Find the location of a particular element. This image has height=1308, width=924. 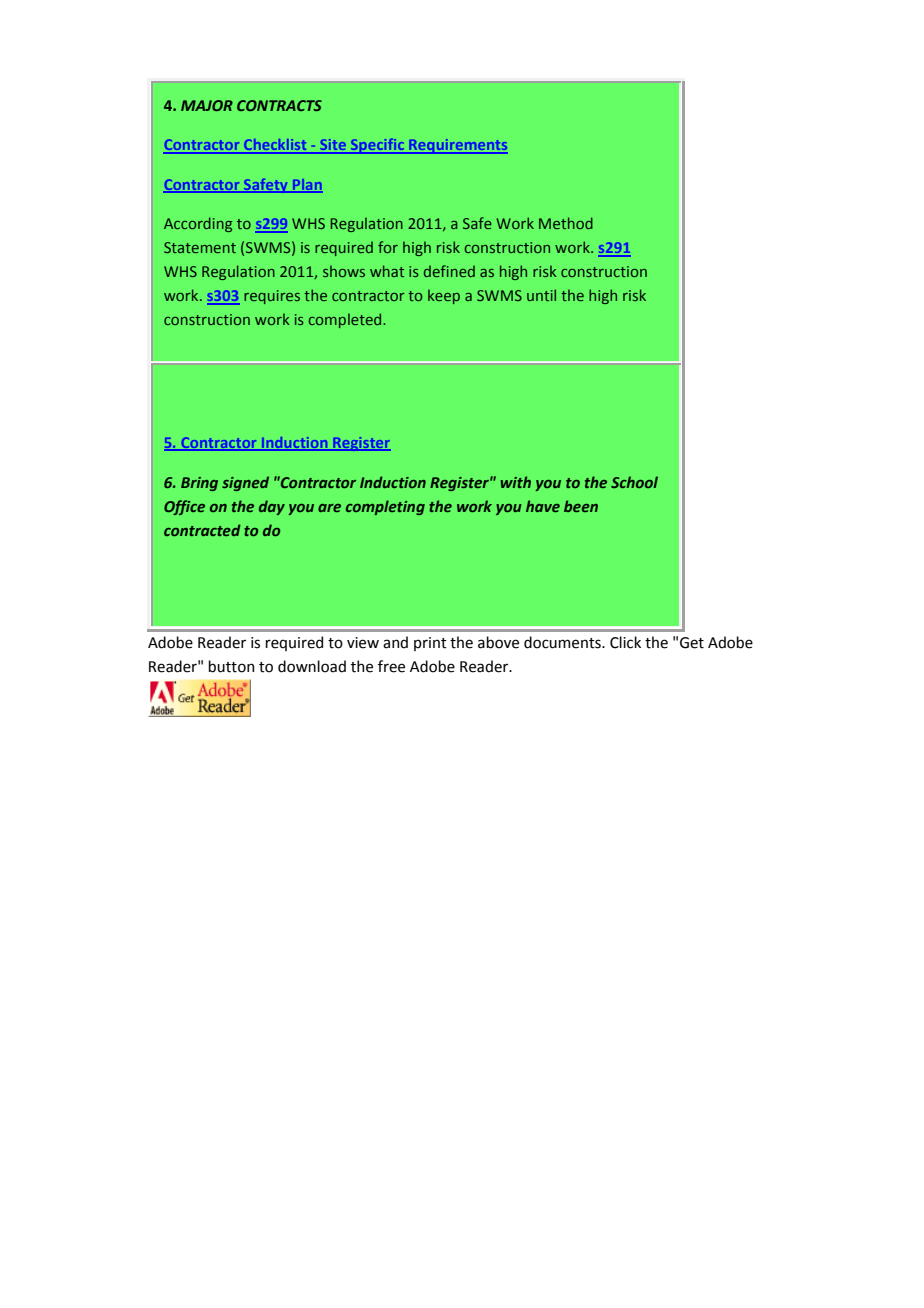

download is located at coordinates (312, 666).
